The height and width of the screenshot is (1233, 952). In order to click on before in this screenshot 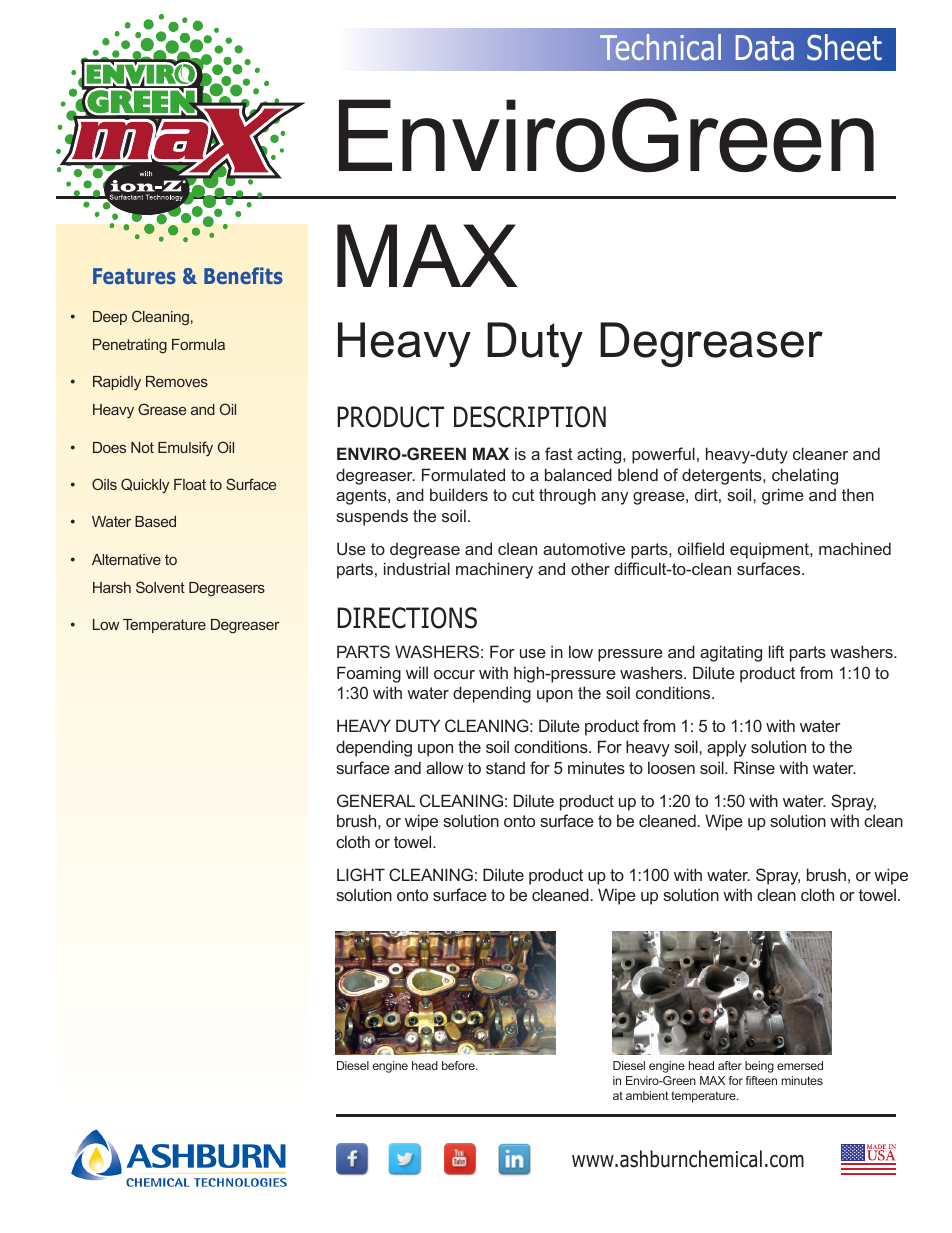, I will do `click(459, 1065)`.
